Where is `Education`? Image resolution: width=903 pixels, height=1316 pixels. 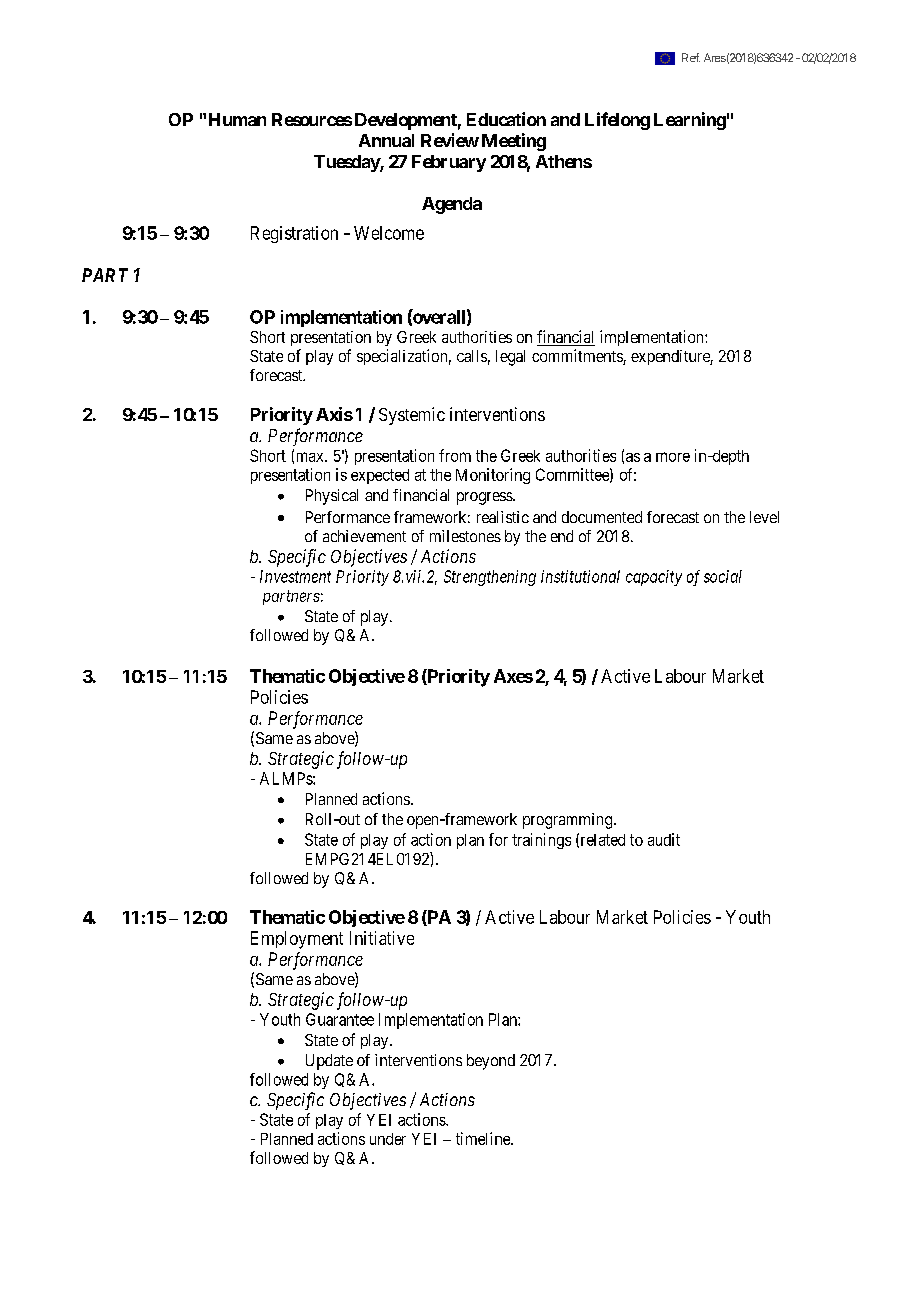
Education is located at coordinates (506, 119).
